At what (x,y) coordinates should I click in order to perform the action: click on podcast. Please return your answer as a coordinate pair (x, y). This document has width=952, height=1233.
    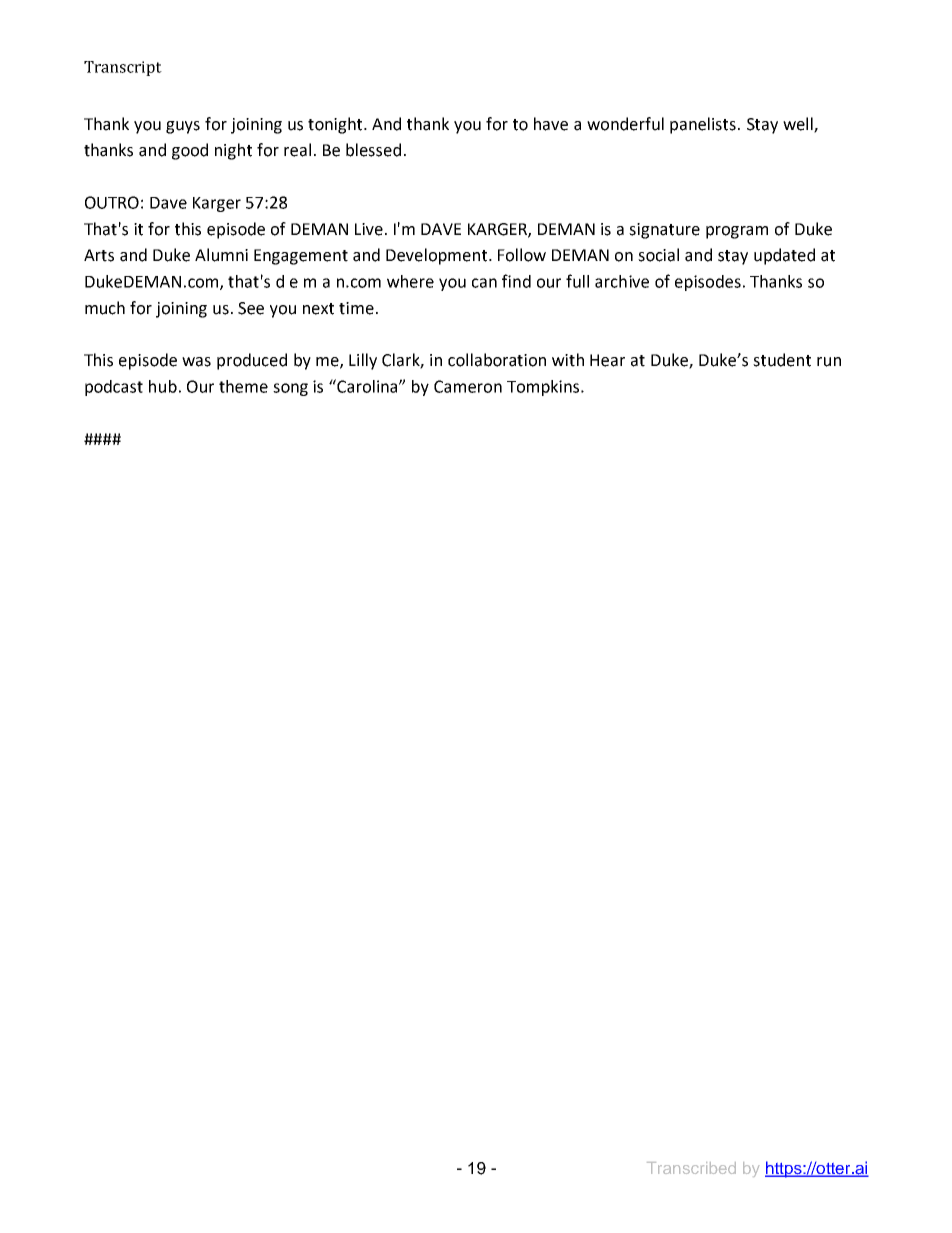
    Looking at the image, I should click on (114, 388).
